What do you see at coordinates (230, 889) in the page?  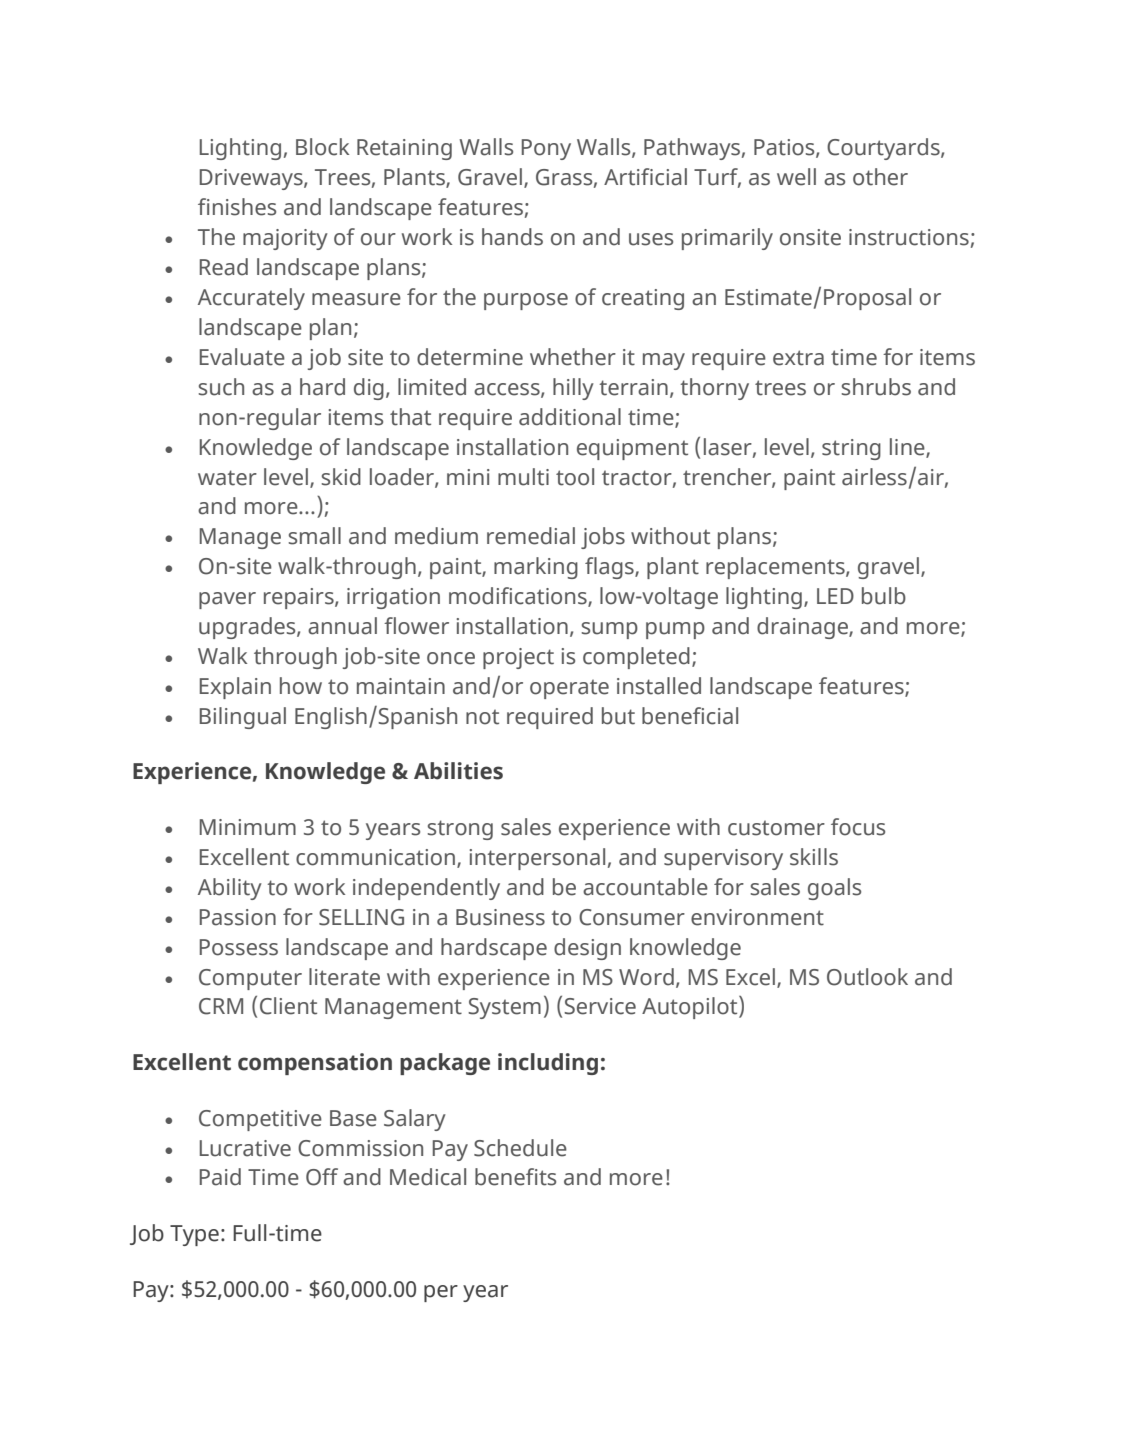 I see `Ability` at bounding box center [230, 889].
